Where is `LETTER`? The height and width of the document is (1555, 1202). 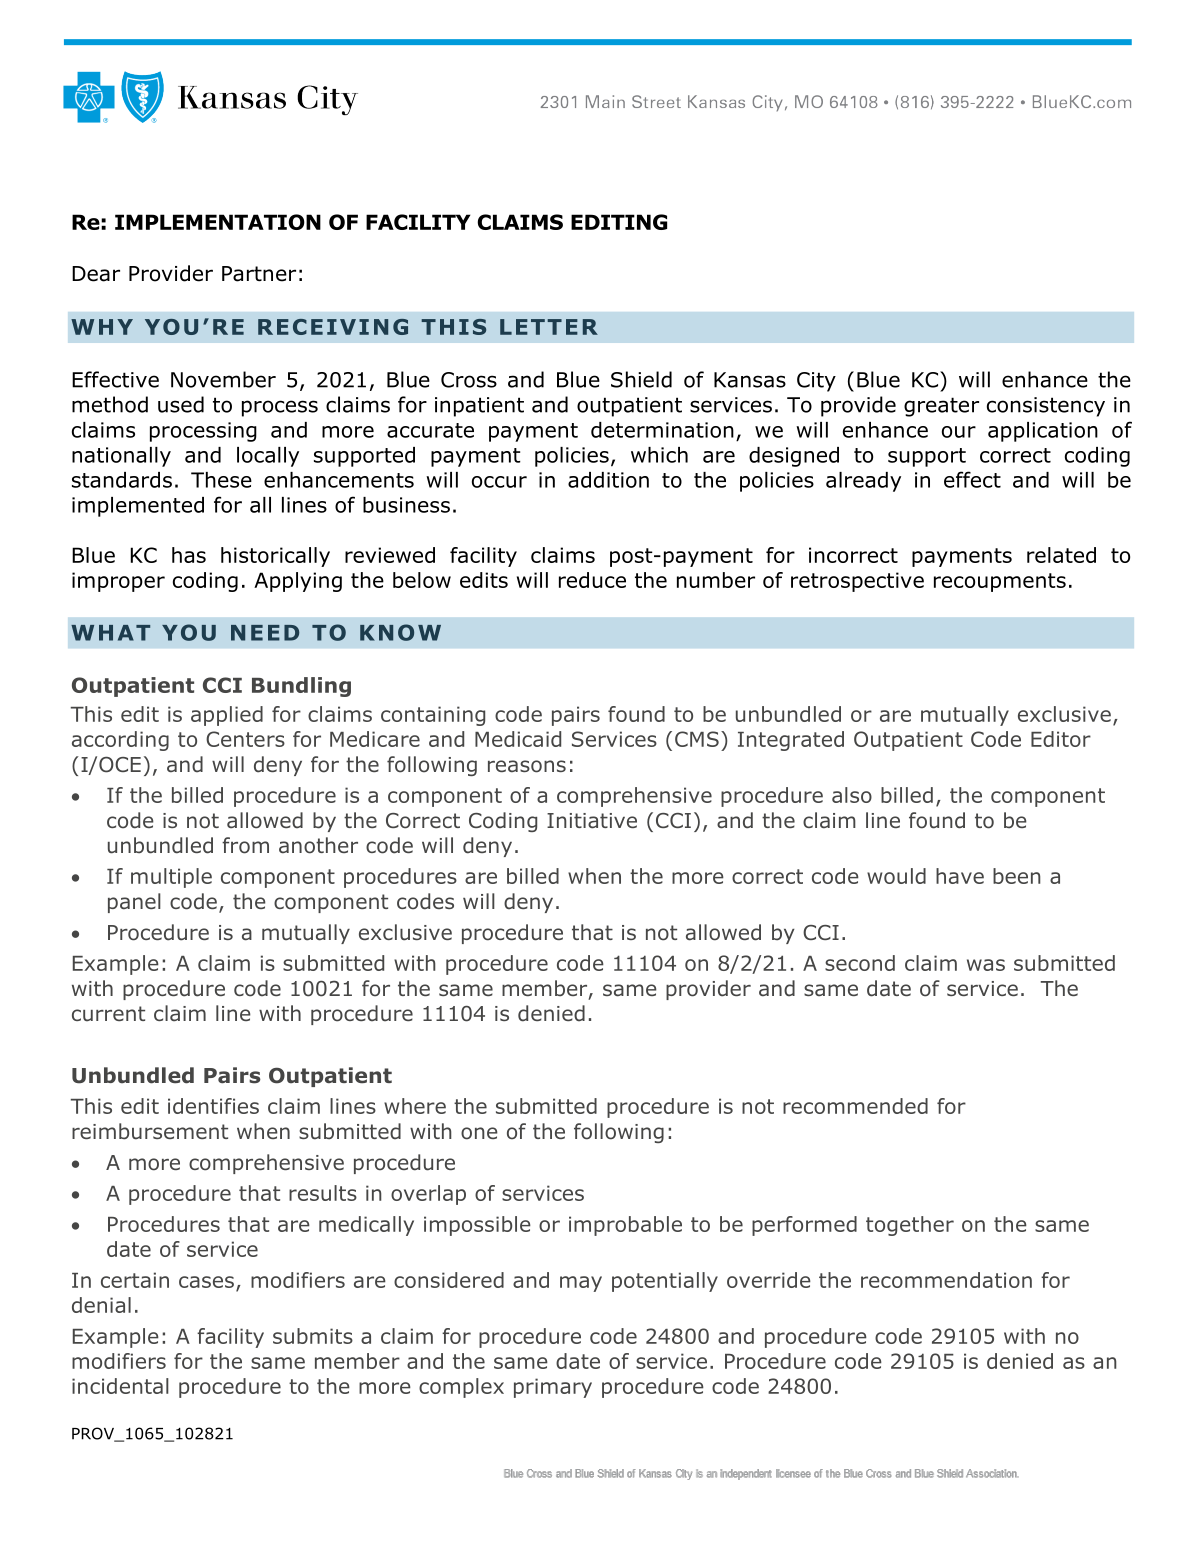 LETTER is located at coordinates (549, 327).
